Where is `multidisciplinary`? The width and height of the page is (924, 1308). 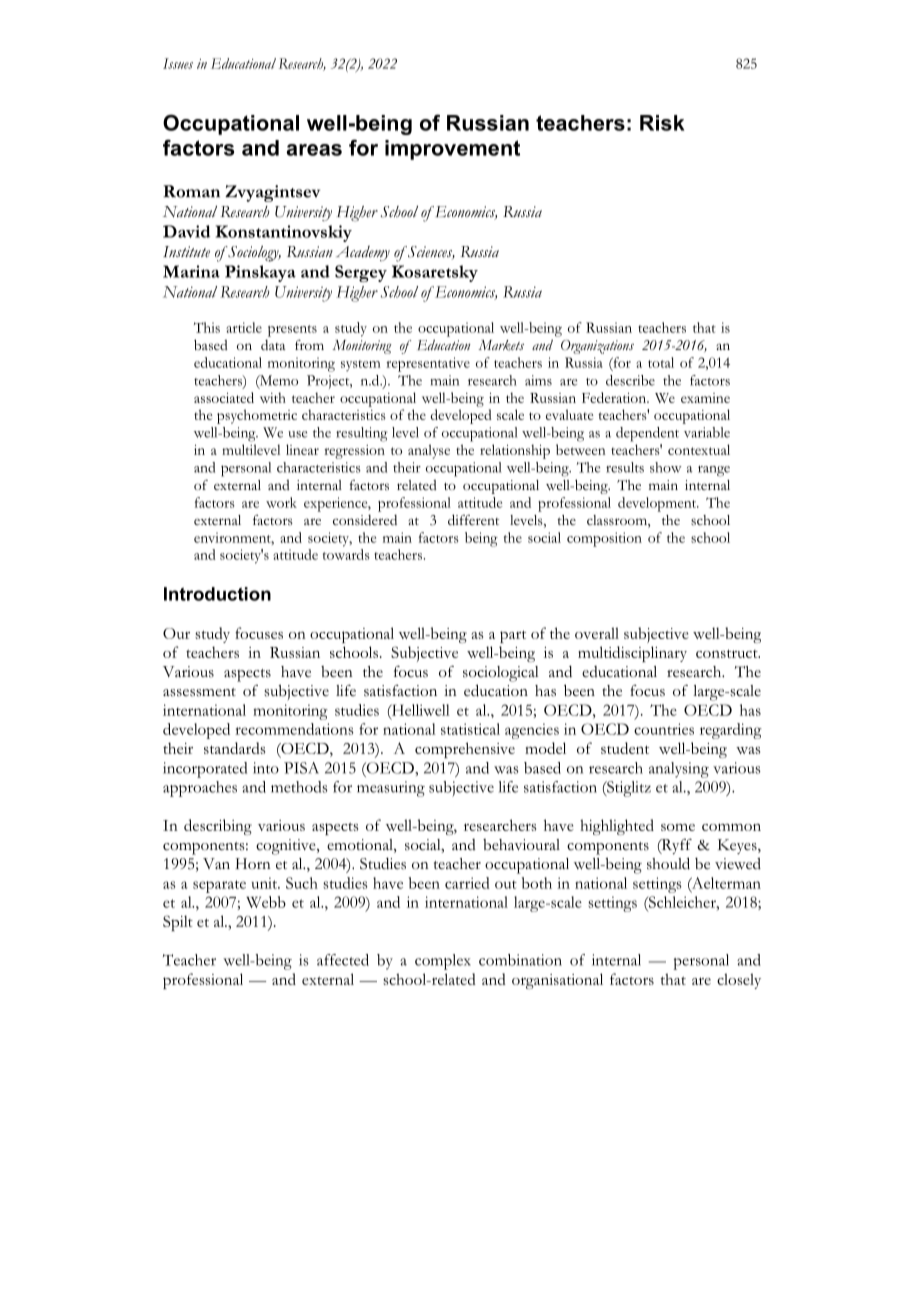
multidisciplinary is located at coordinates (632, 654).
